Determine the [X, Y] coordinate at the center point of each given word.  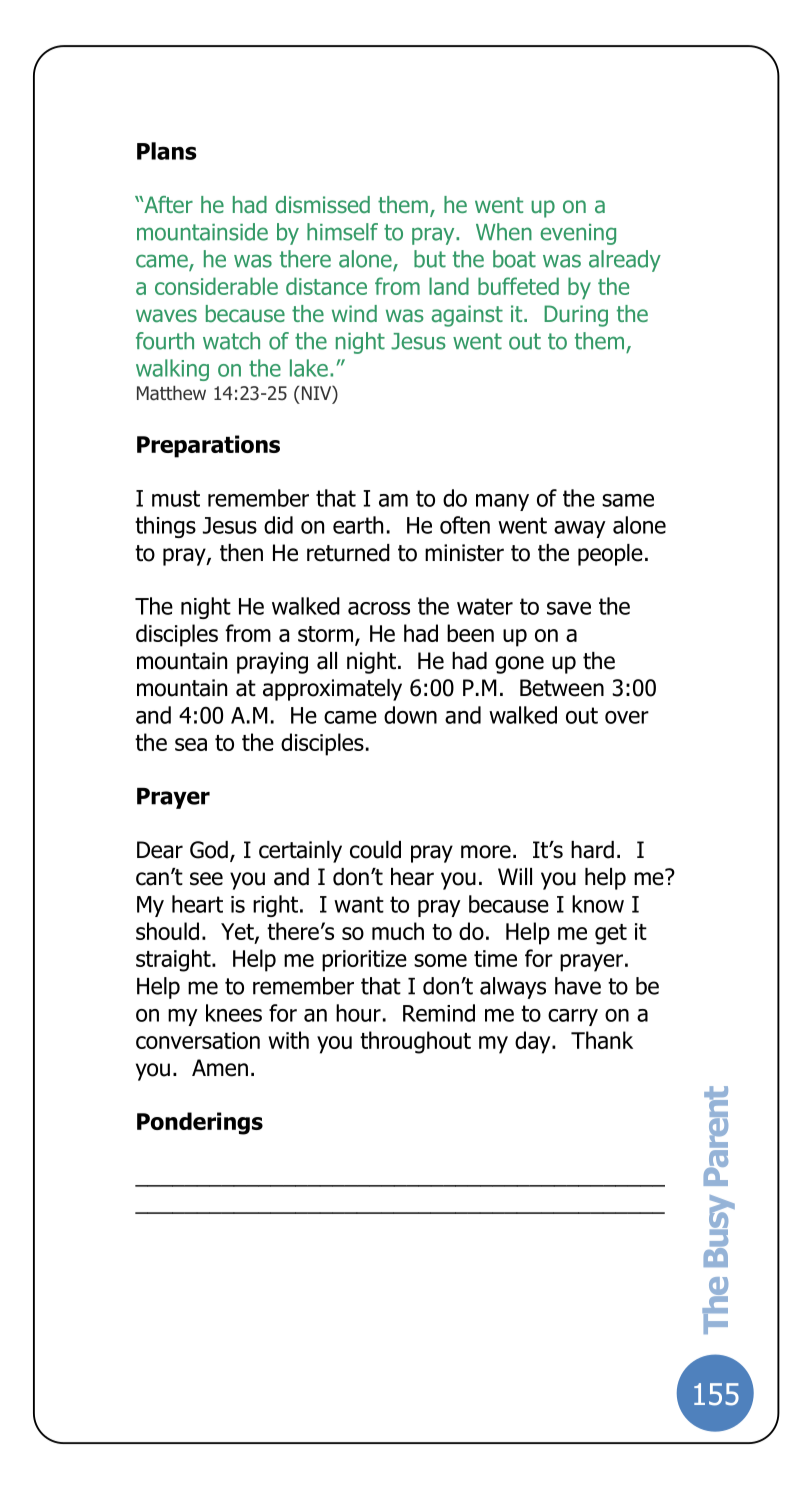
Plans [167, 151]
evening [578, 234]
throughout [415, 1042]
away [580, 529]
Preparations [208, 446]
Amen [220, 1068]
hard [592, 850]
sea [191, 744]
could [375, 850]
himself [342, 232]
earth [358, 525]
